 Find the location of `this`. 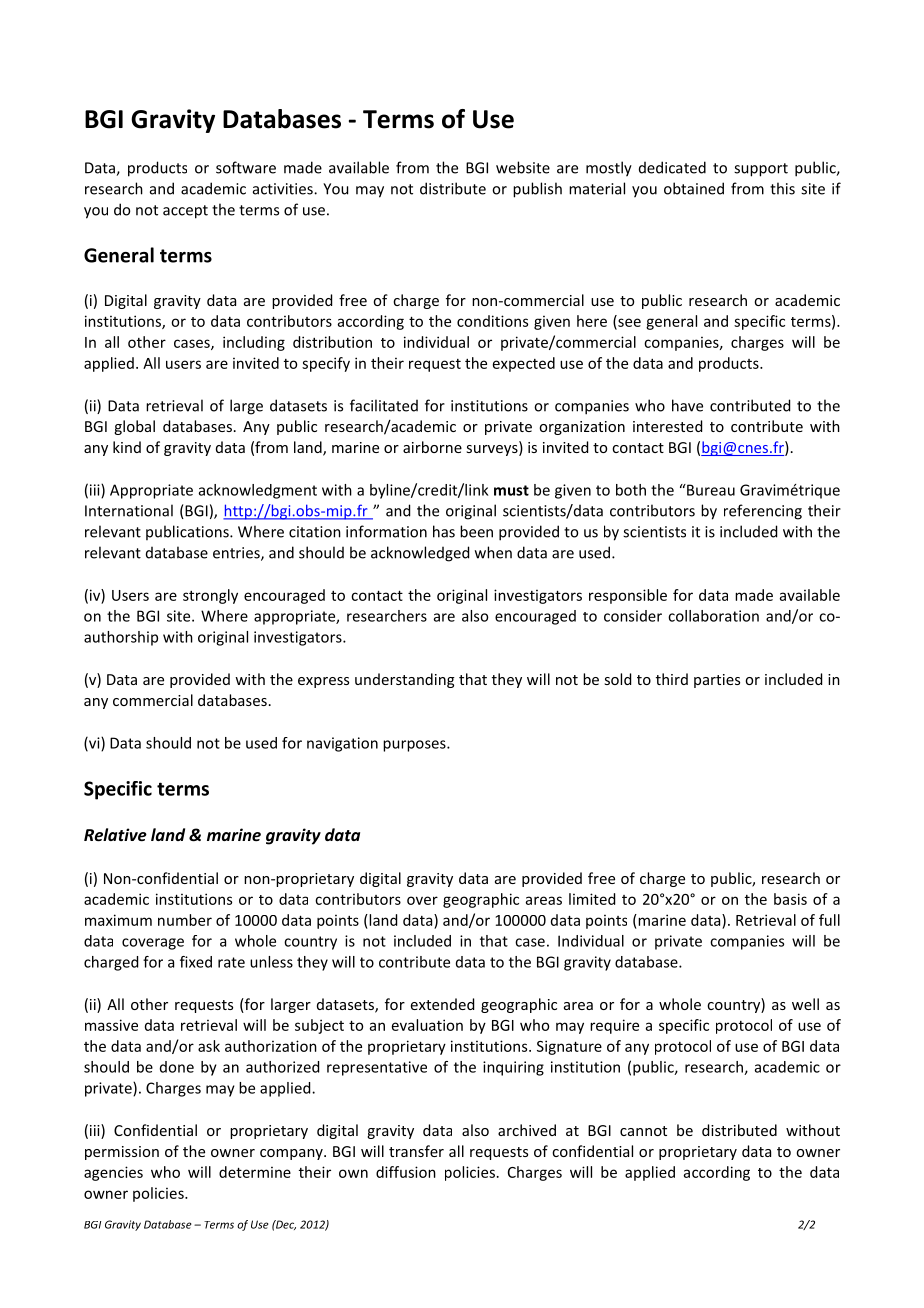

this is located at coordinates (782, 188).
